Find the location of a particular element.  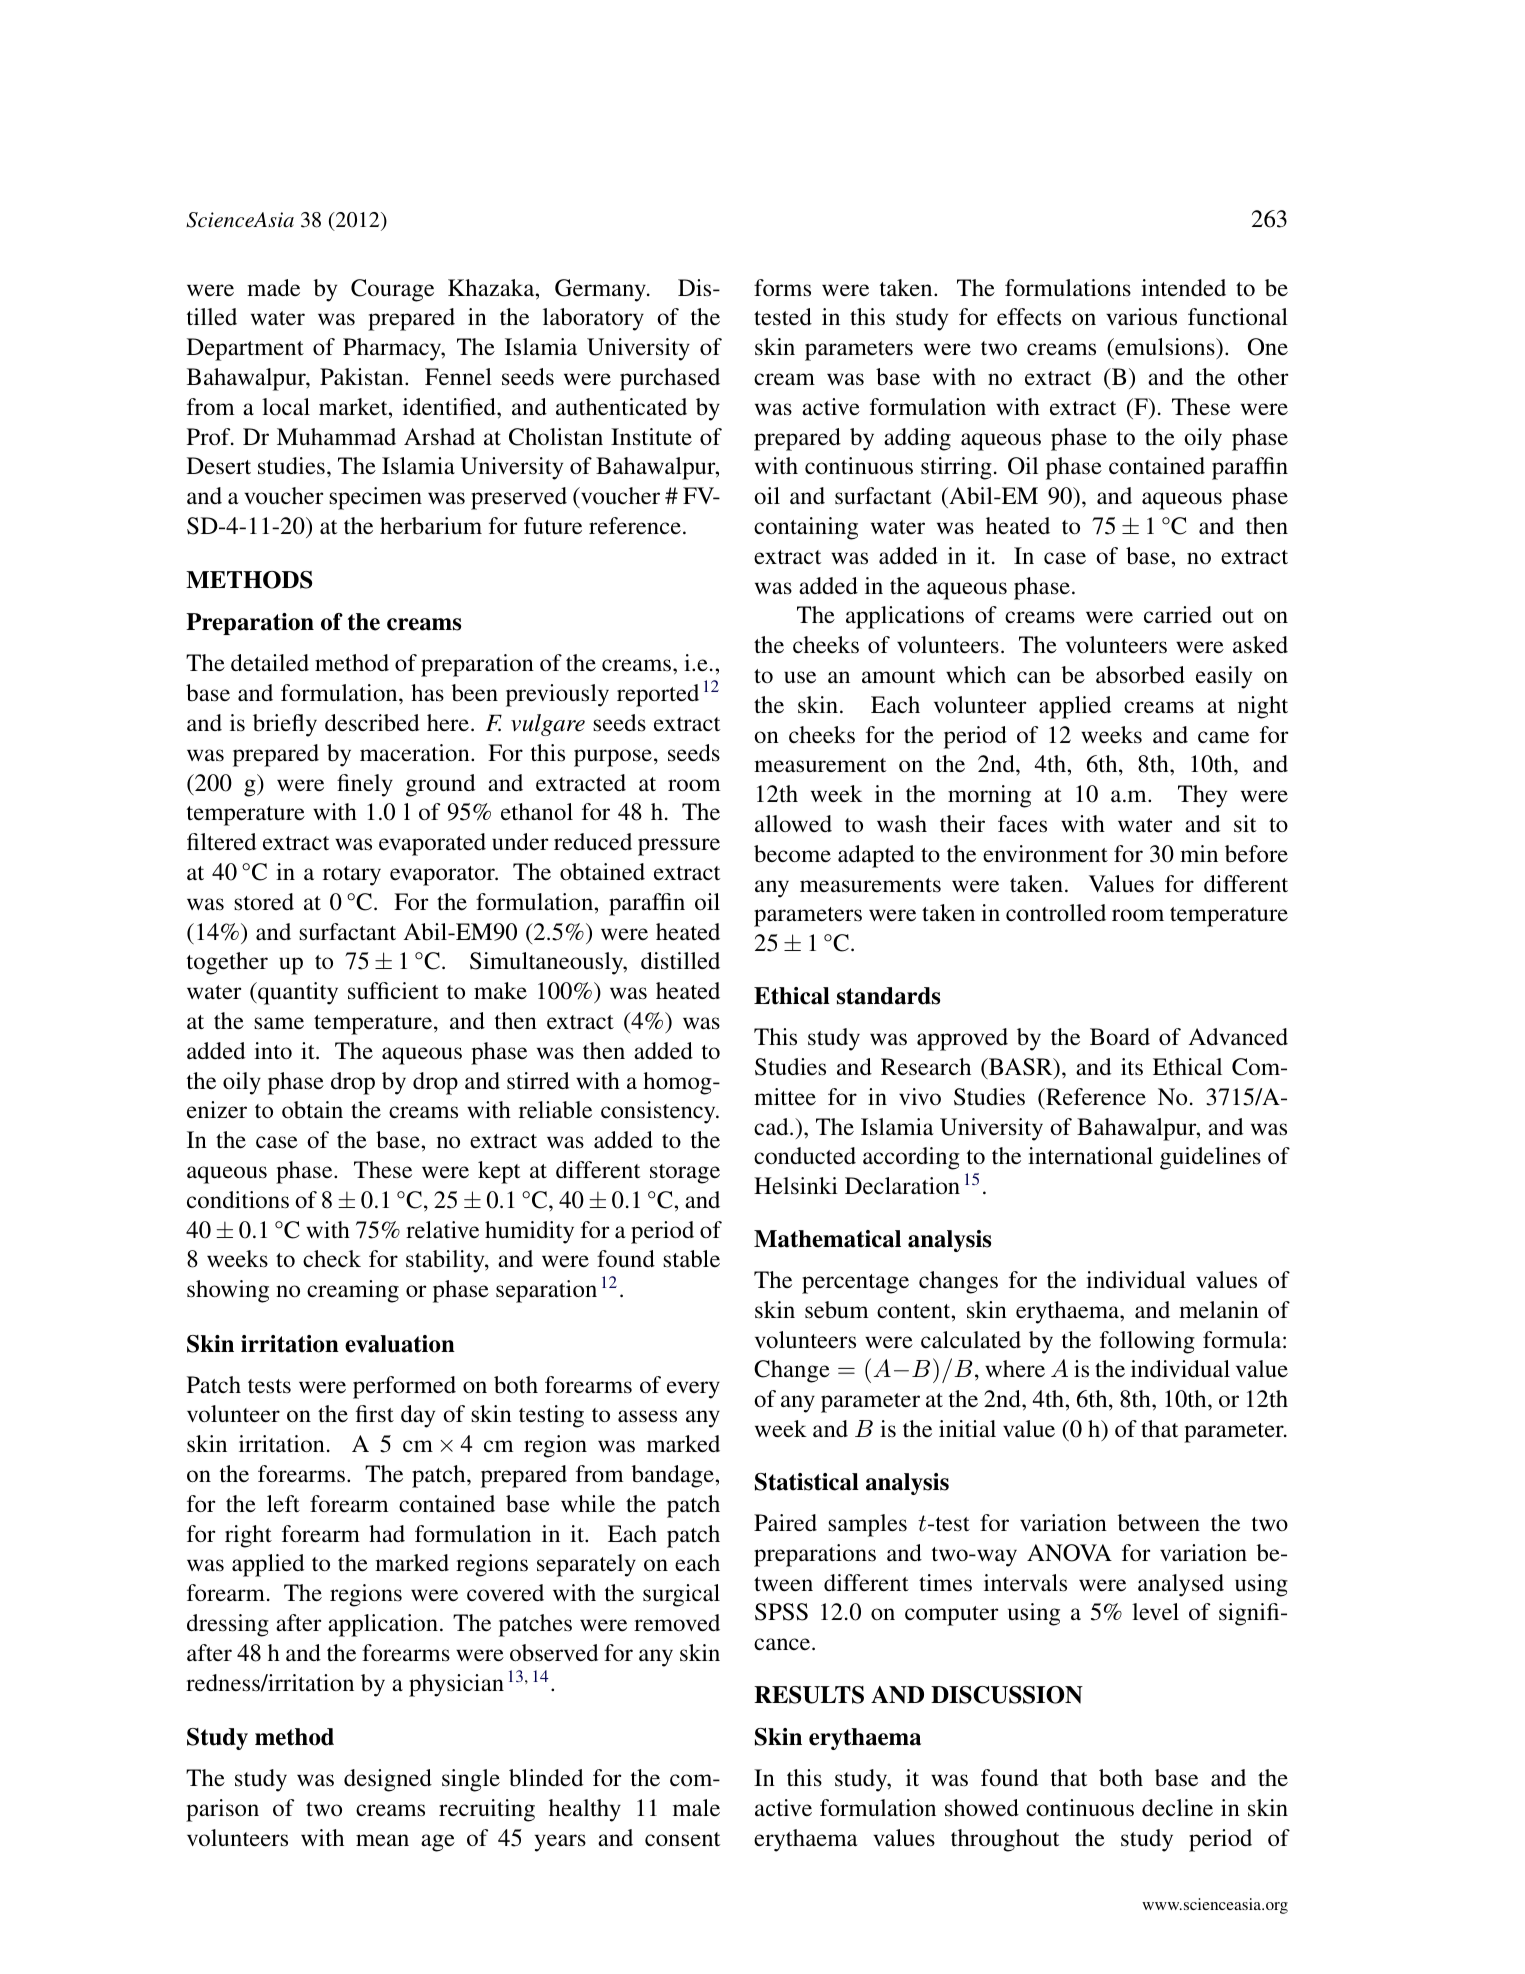

allowed is located at coordinates (793, 824).
